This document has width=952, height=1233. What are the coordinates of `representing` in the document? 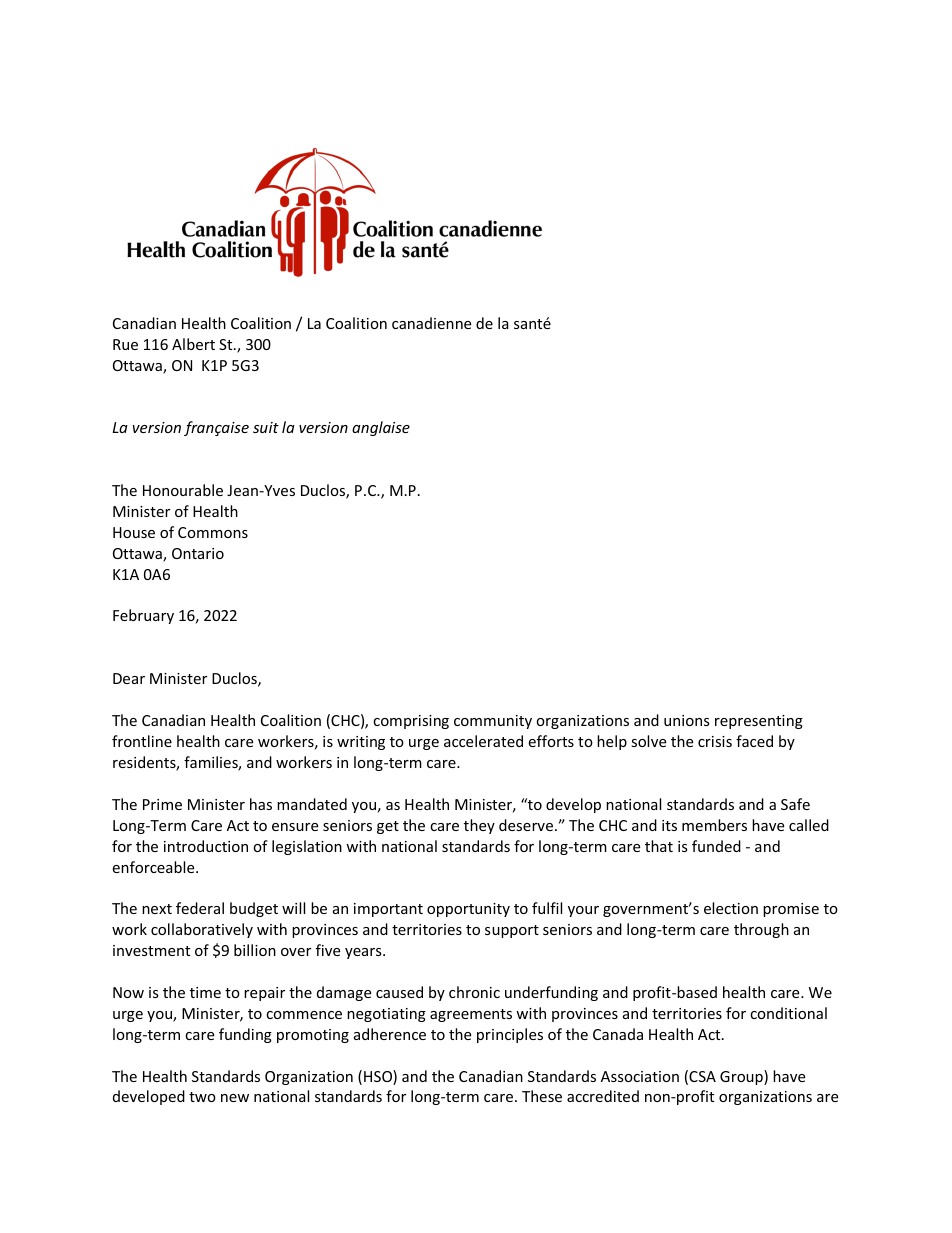 It's located at (759, 722).
